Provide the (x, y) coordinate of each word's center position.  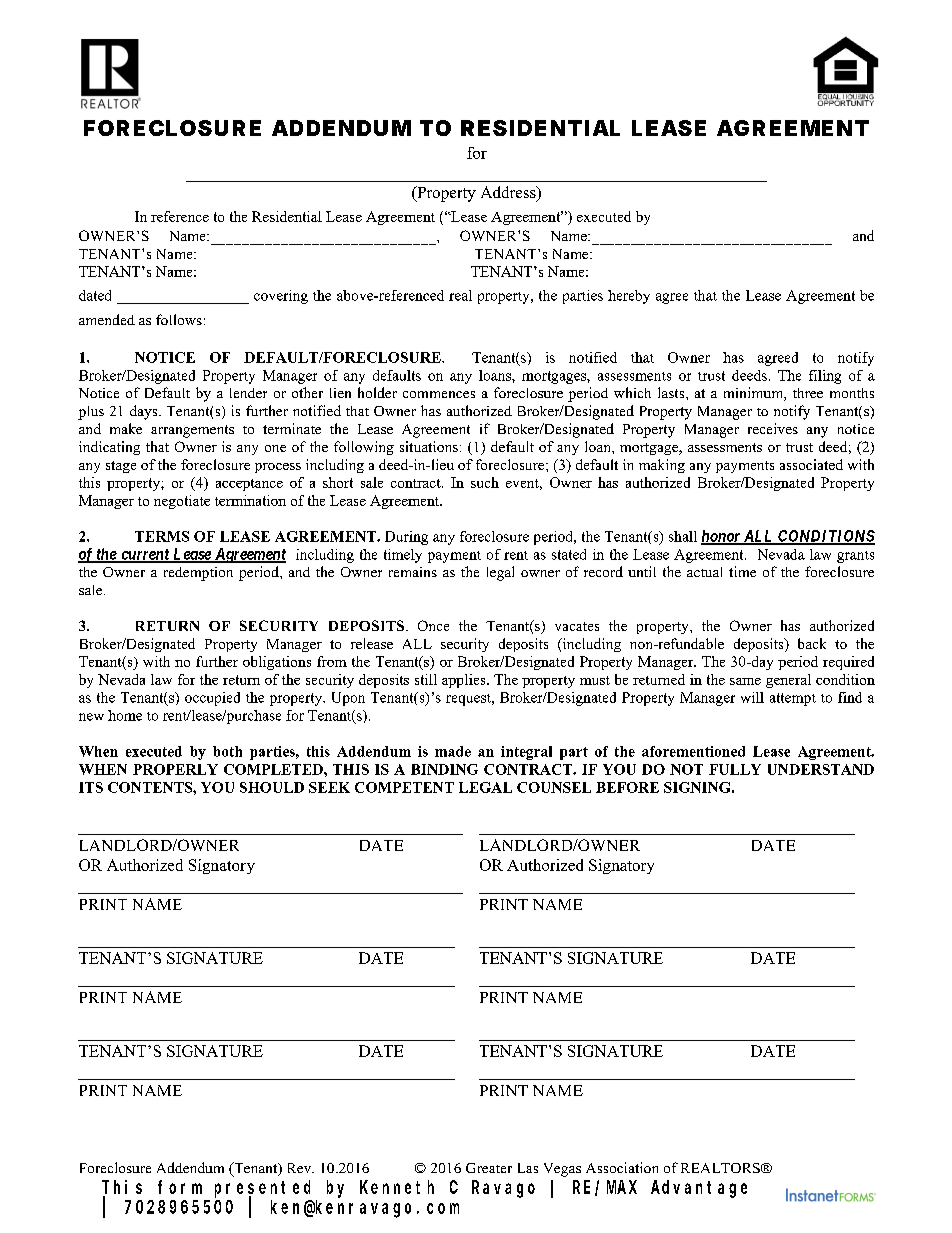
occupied (212, 699)
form (180, 1187)
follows (179, 319)
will (752, 697)
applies (465, 681)
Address (509, 193)
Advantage (699, 1189)
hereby (629, 297)
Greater (489, 1168)
